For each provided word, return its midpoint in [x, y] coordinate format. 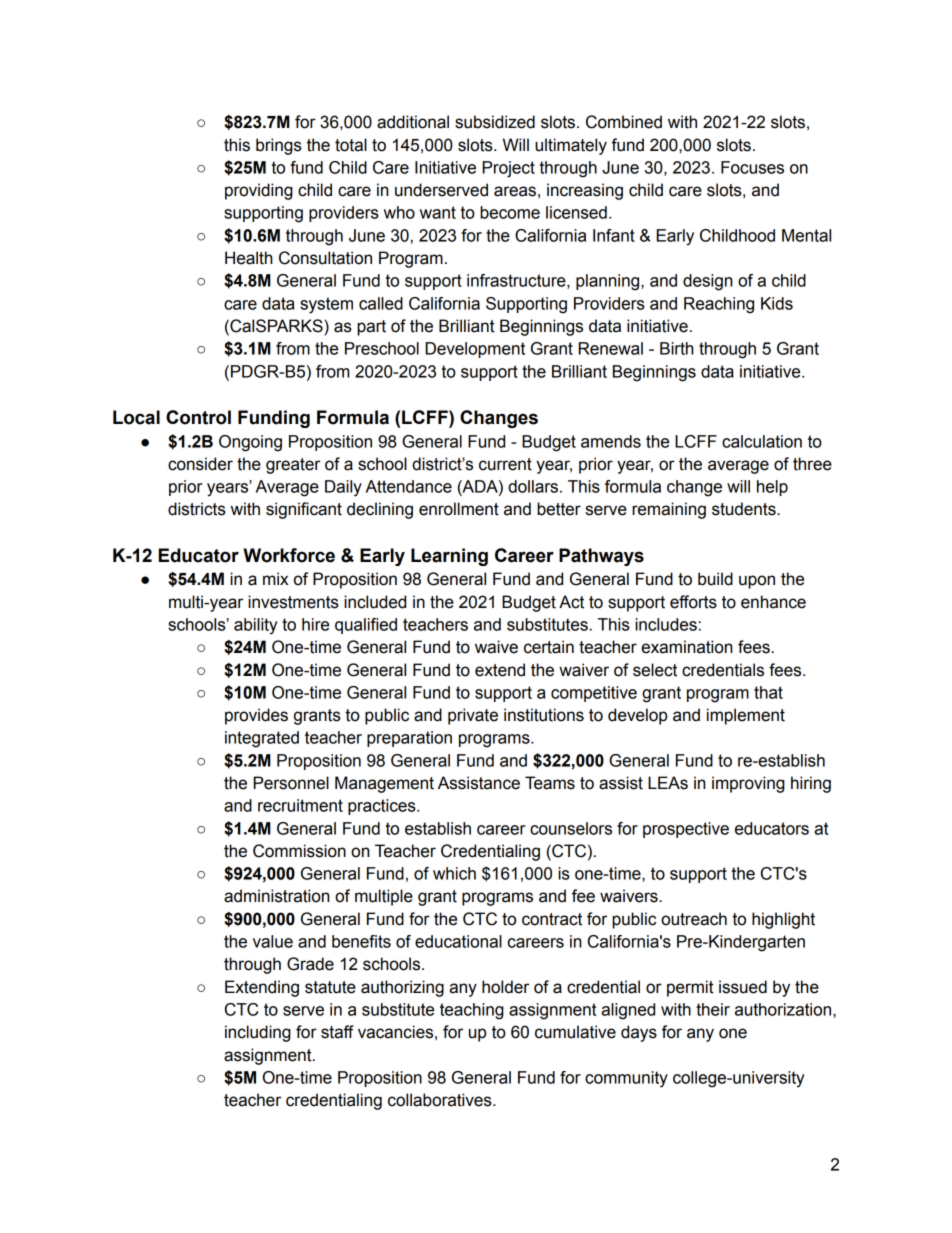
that [768, 692]
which [454, 873]
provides [256, 716]
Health [249, 258]
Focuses [752, 167]
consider [200, 464]
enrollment [459, 509]
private [473, 716]
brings [279, 146]
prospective [686, 830]
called [381, 303]
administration [276, 896]
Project [508, 169]
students [745, 509]
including [258, 1033]
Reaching [719, 305]
